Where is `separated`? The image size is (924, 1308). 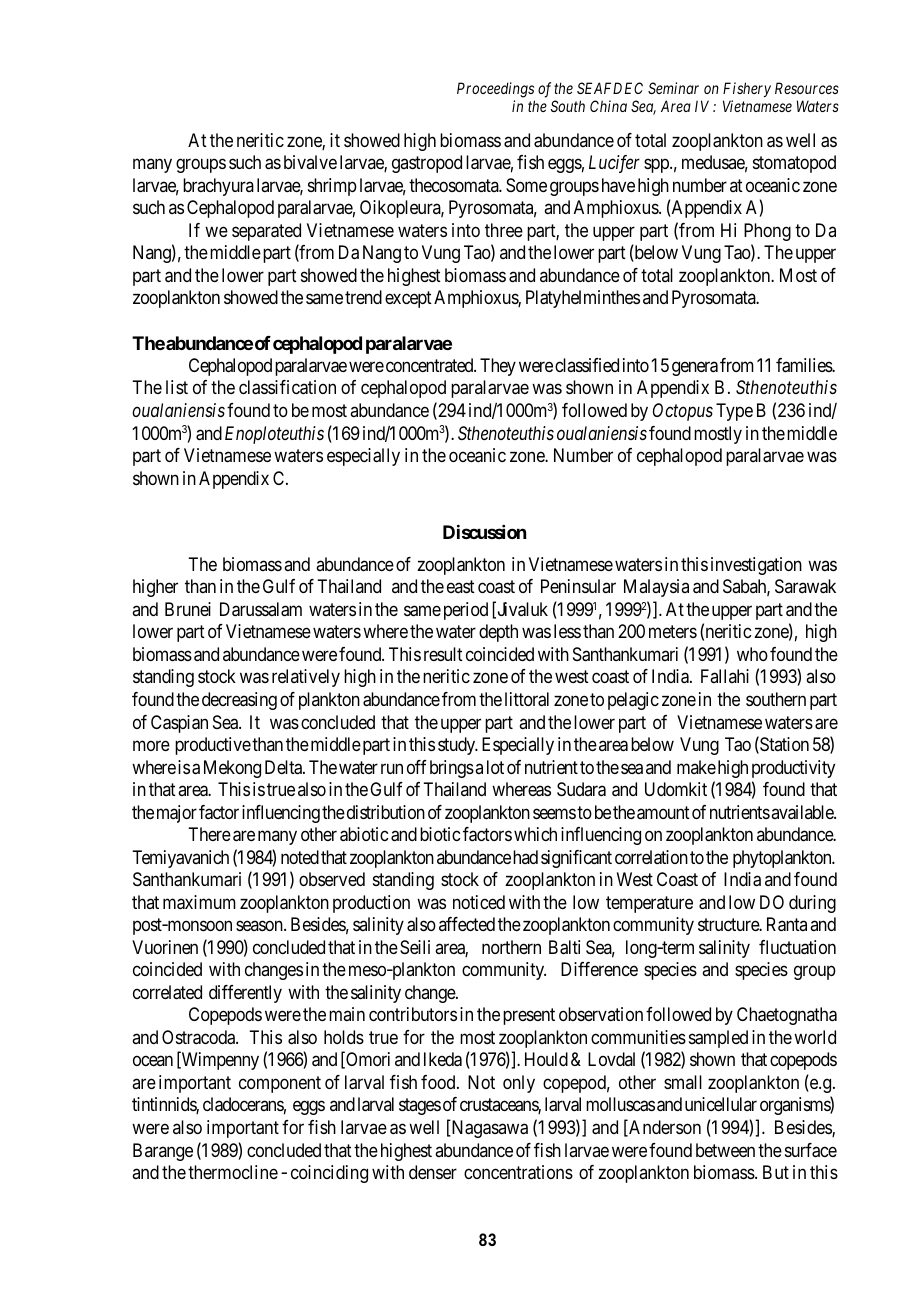
separated is located at coordinates (266, 232).
